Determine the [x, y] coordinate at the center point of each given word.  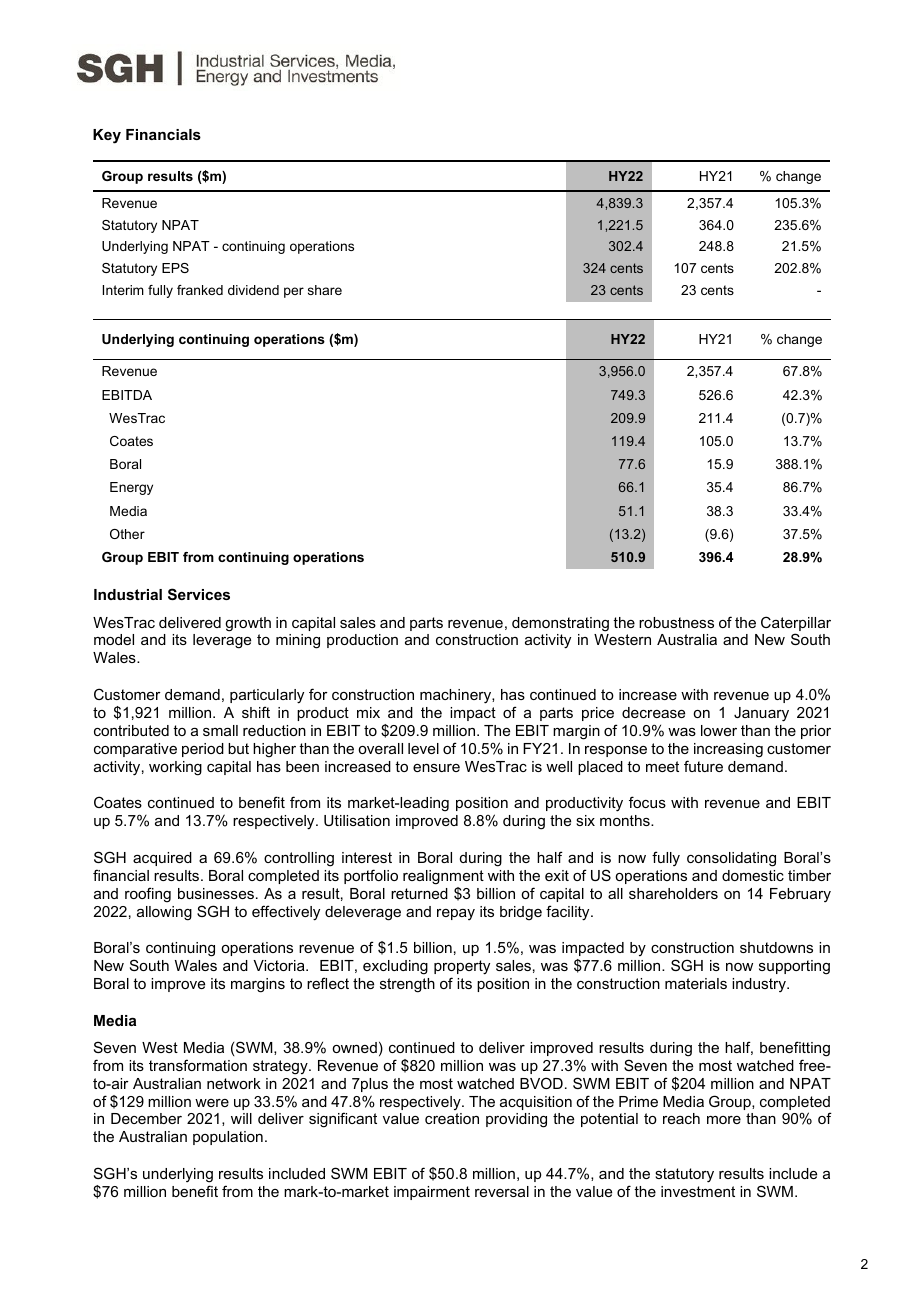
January [761, 714]
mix [368, 712]
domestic [753, 875]
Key [107, 136]
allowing [164, 913]
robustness [676, 622]
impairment [432, 1193]
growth [248, 624]
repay [456, 914]
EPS [175, 268]
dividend [253, 290]
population [228, 1138]
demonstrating [560, 624]
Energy [131, 488]
